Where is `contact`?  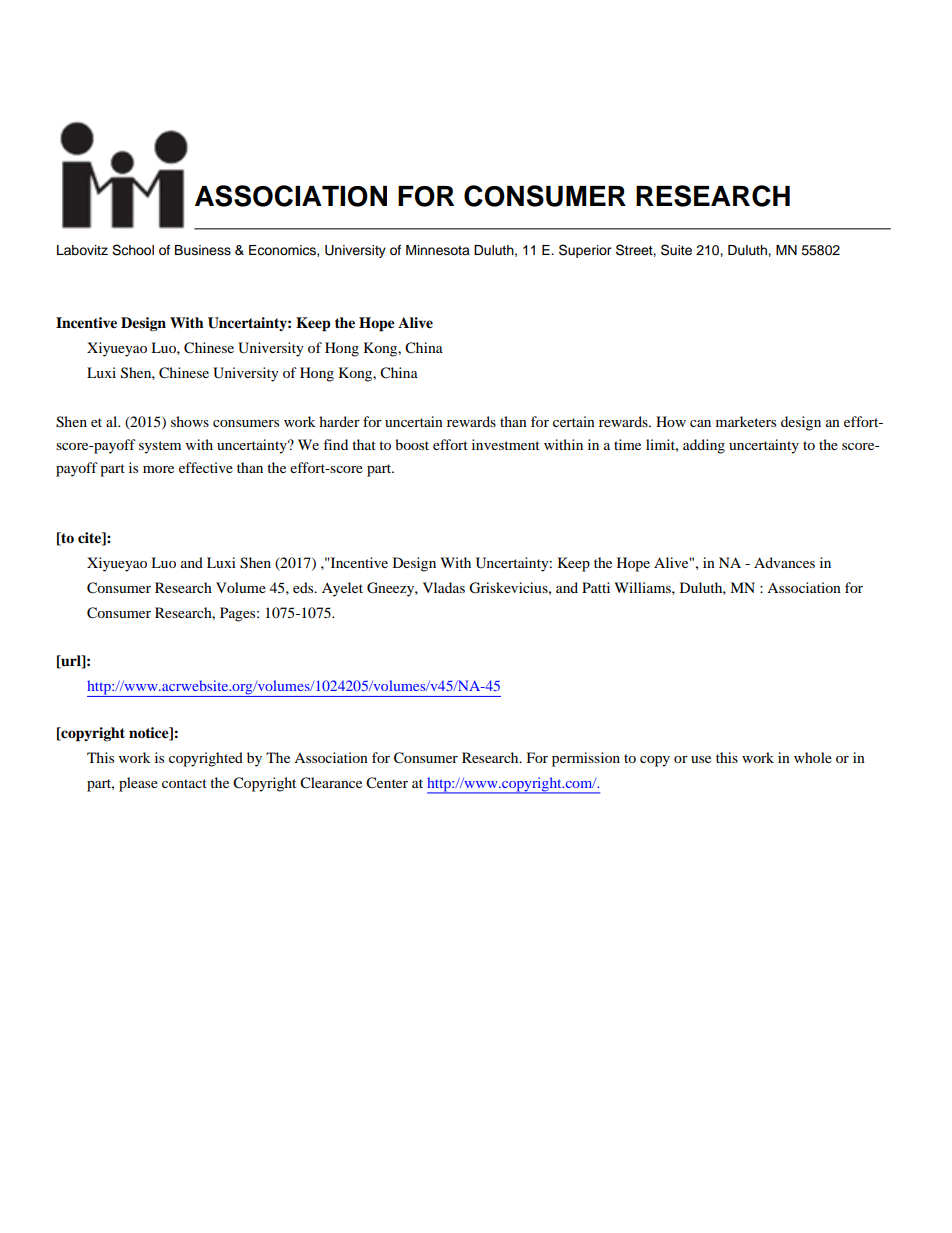 contact is located at coordinates (184, 783).
